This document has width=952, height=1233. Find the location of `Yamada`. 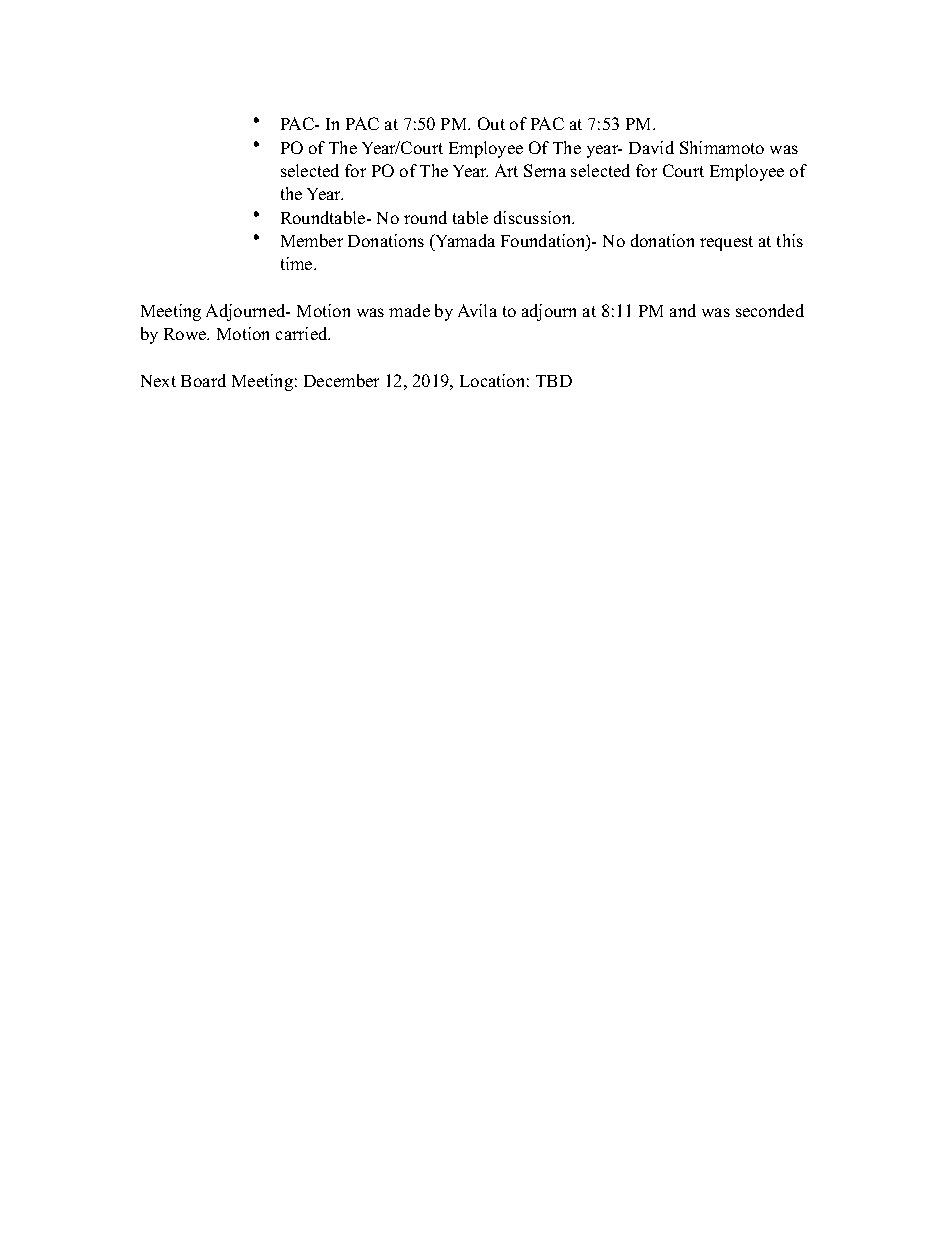

Yamada is located at coordinates (464, 240).
